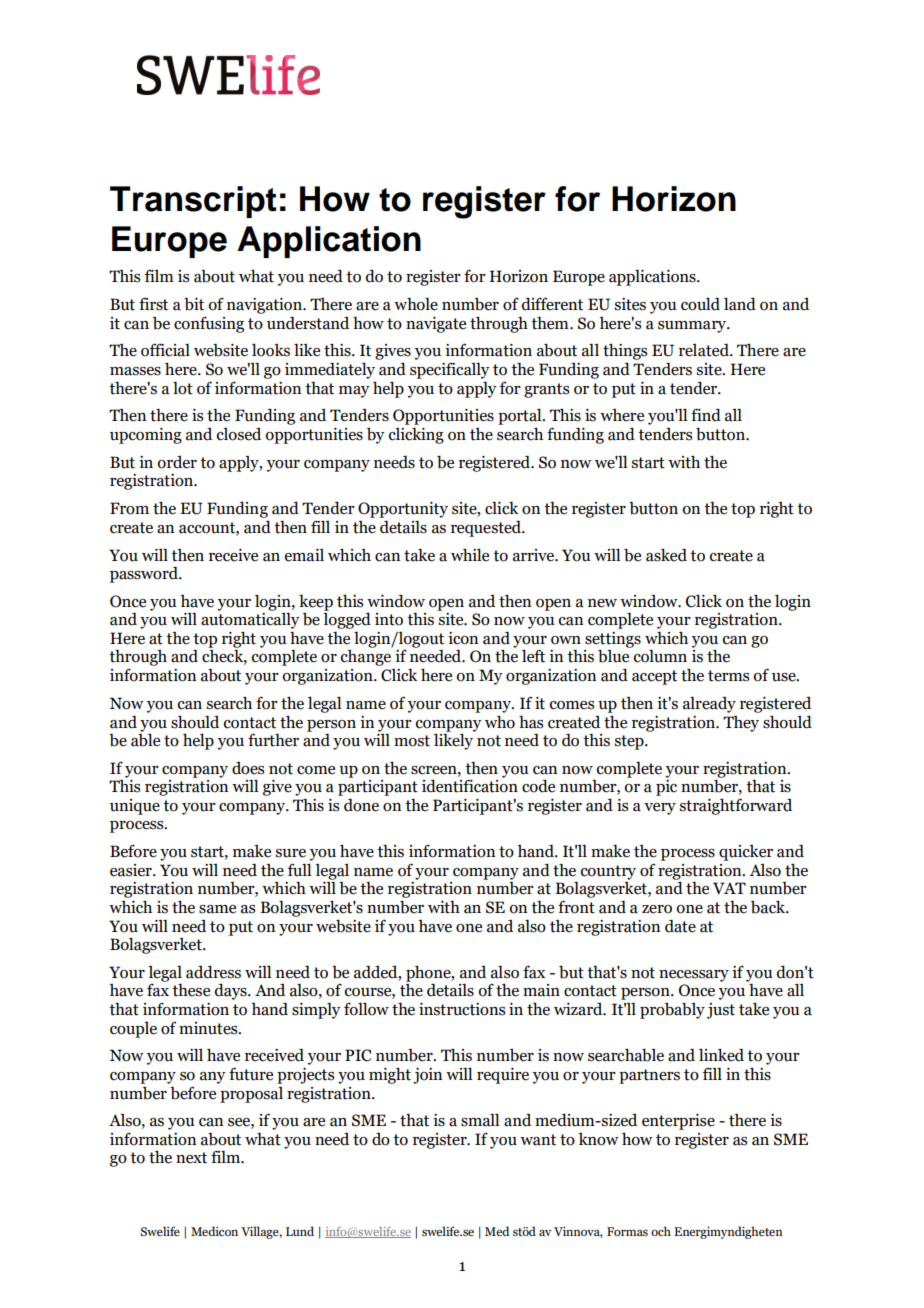 The height and width of the screenshot is (1308, 924). What do you see at coordinates (193, 202) in the screenshot?
I see `Transcript` at bounding box center [193, 202].
